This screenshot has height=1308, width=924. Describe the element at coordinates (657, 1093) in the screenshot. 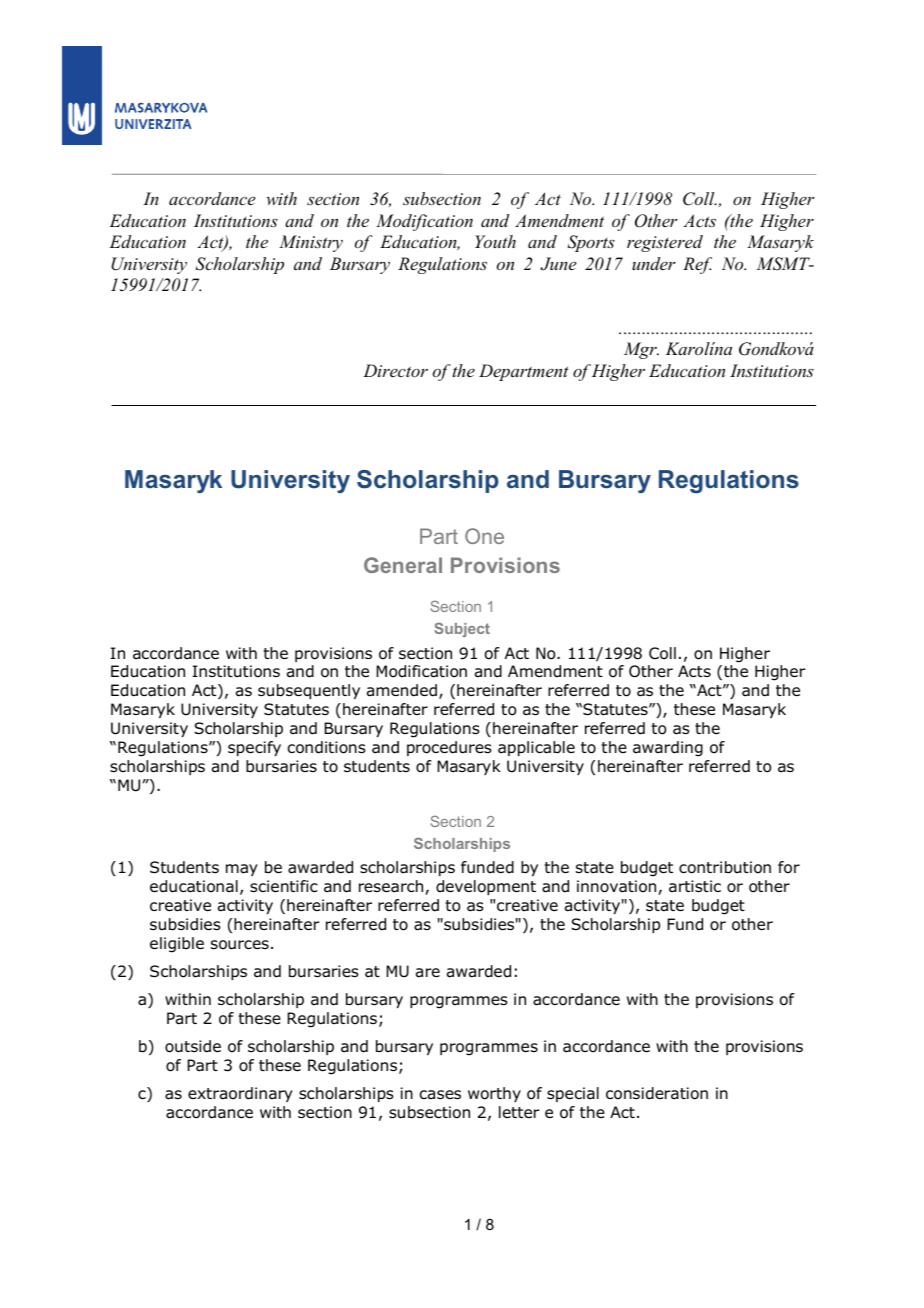

I see `consideration` at that location.
